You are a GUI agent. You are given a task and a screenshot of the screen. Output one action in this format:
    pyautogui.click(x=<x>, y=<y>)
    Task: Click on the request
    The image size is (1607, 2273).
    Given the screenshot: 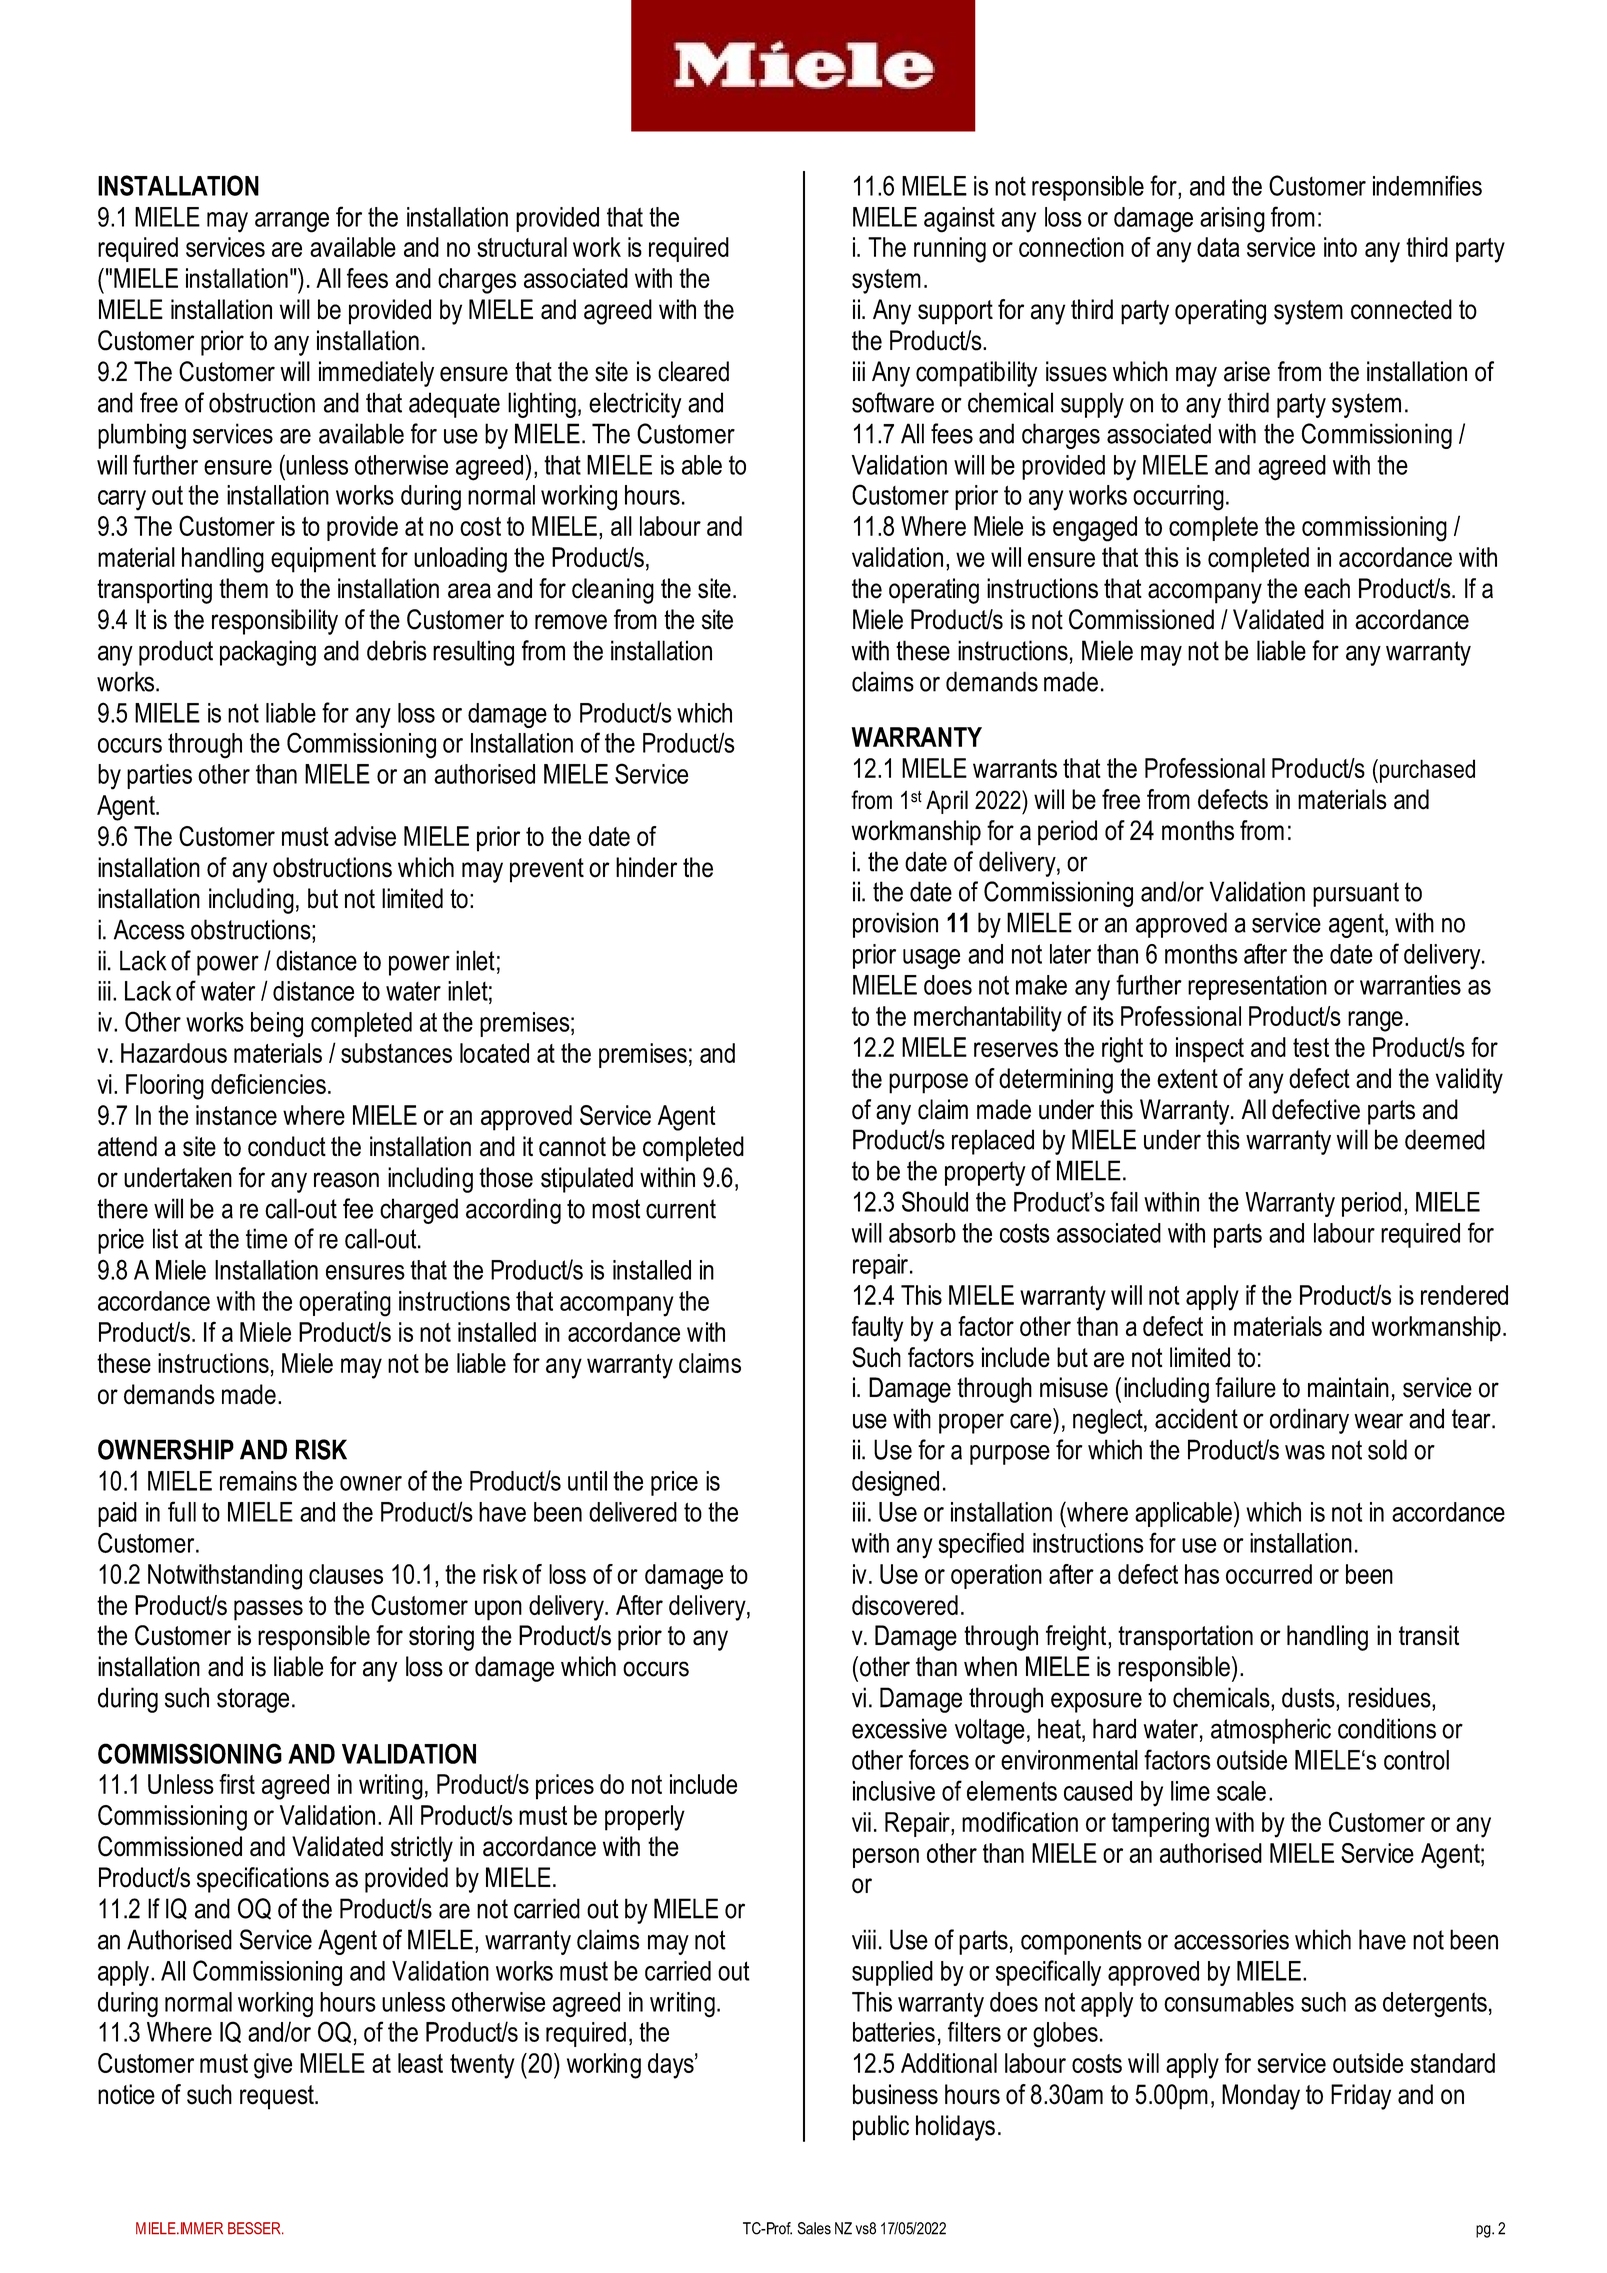 What is the action you would take?
    pyautogui.click(x=278, y=2097)
